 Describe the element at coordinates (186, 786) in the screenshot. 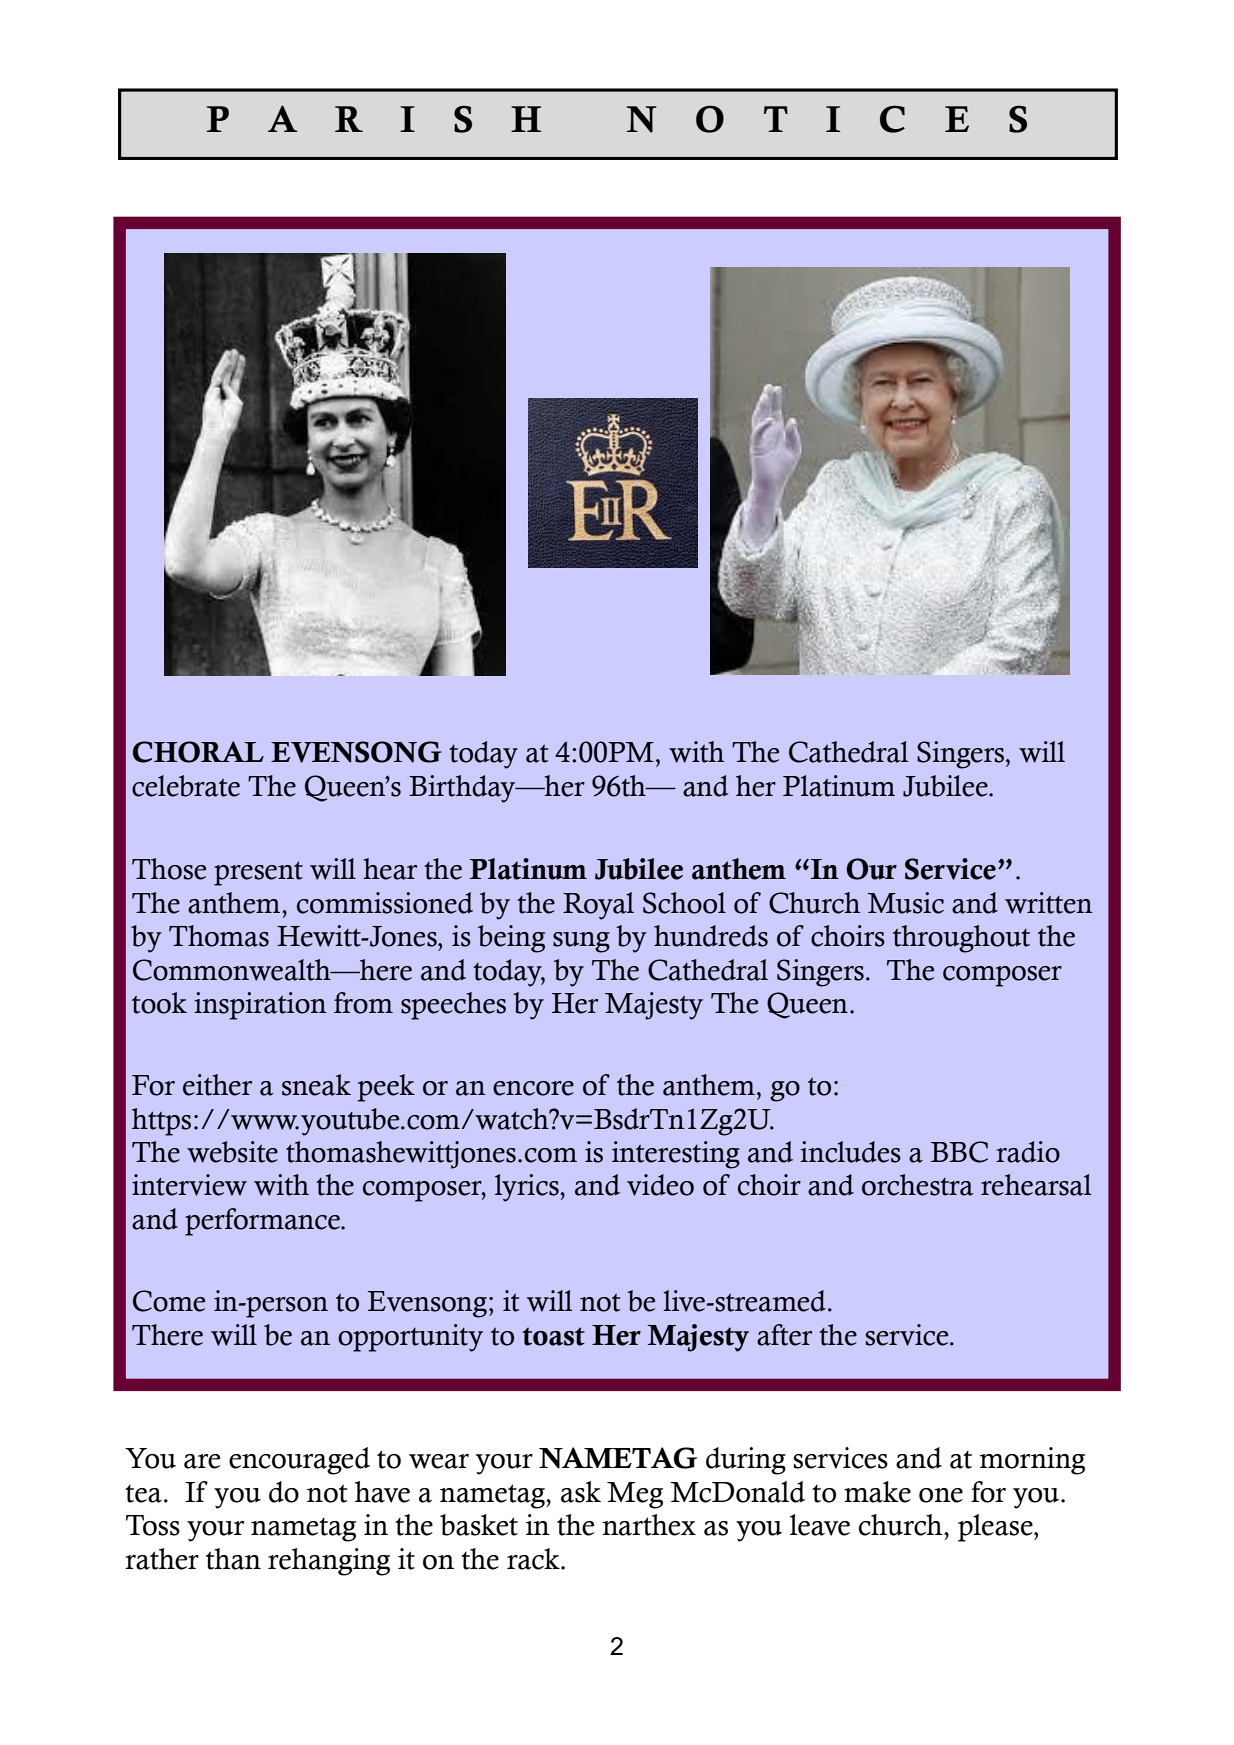

I see `celebrate` at that location.
